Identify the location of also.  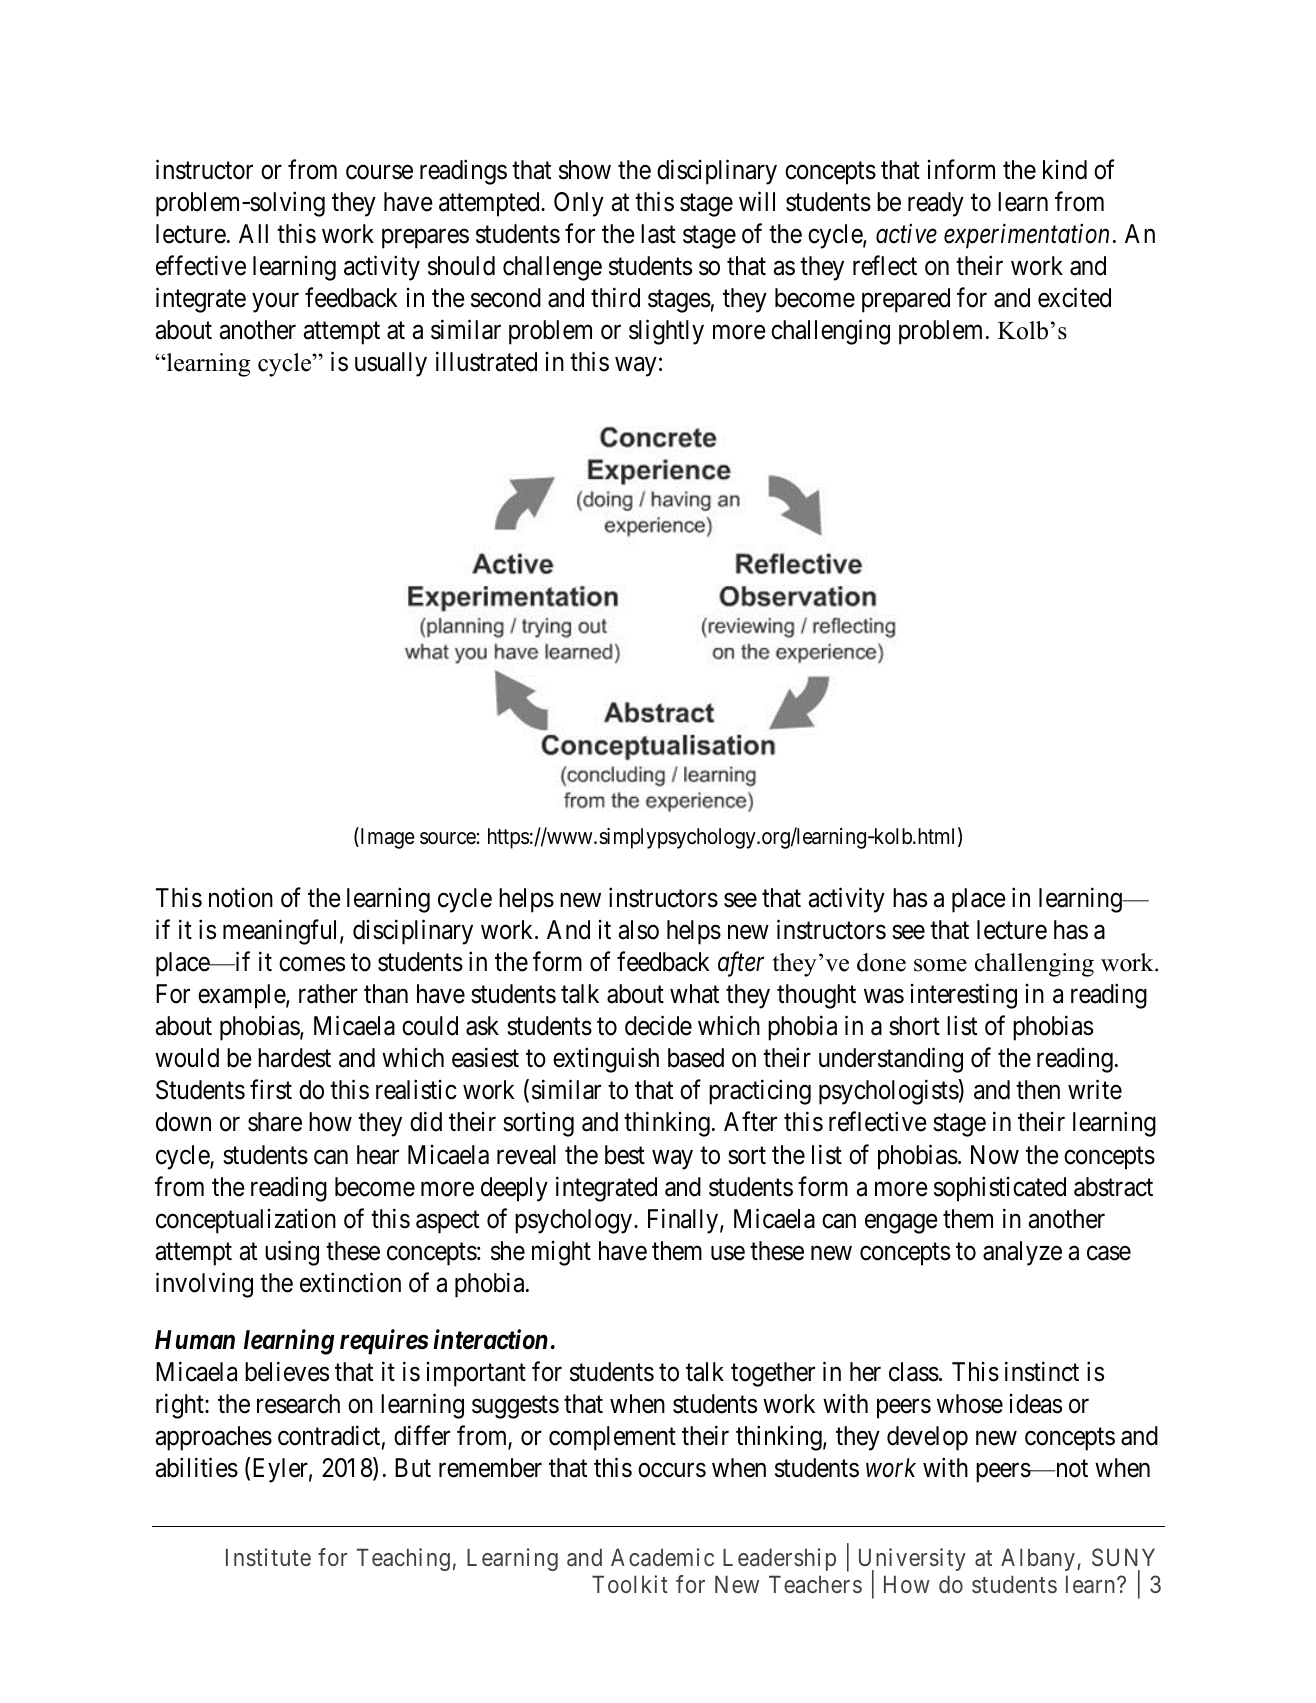
(639, 930).
